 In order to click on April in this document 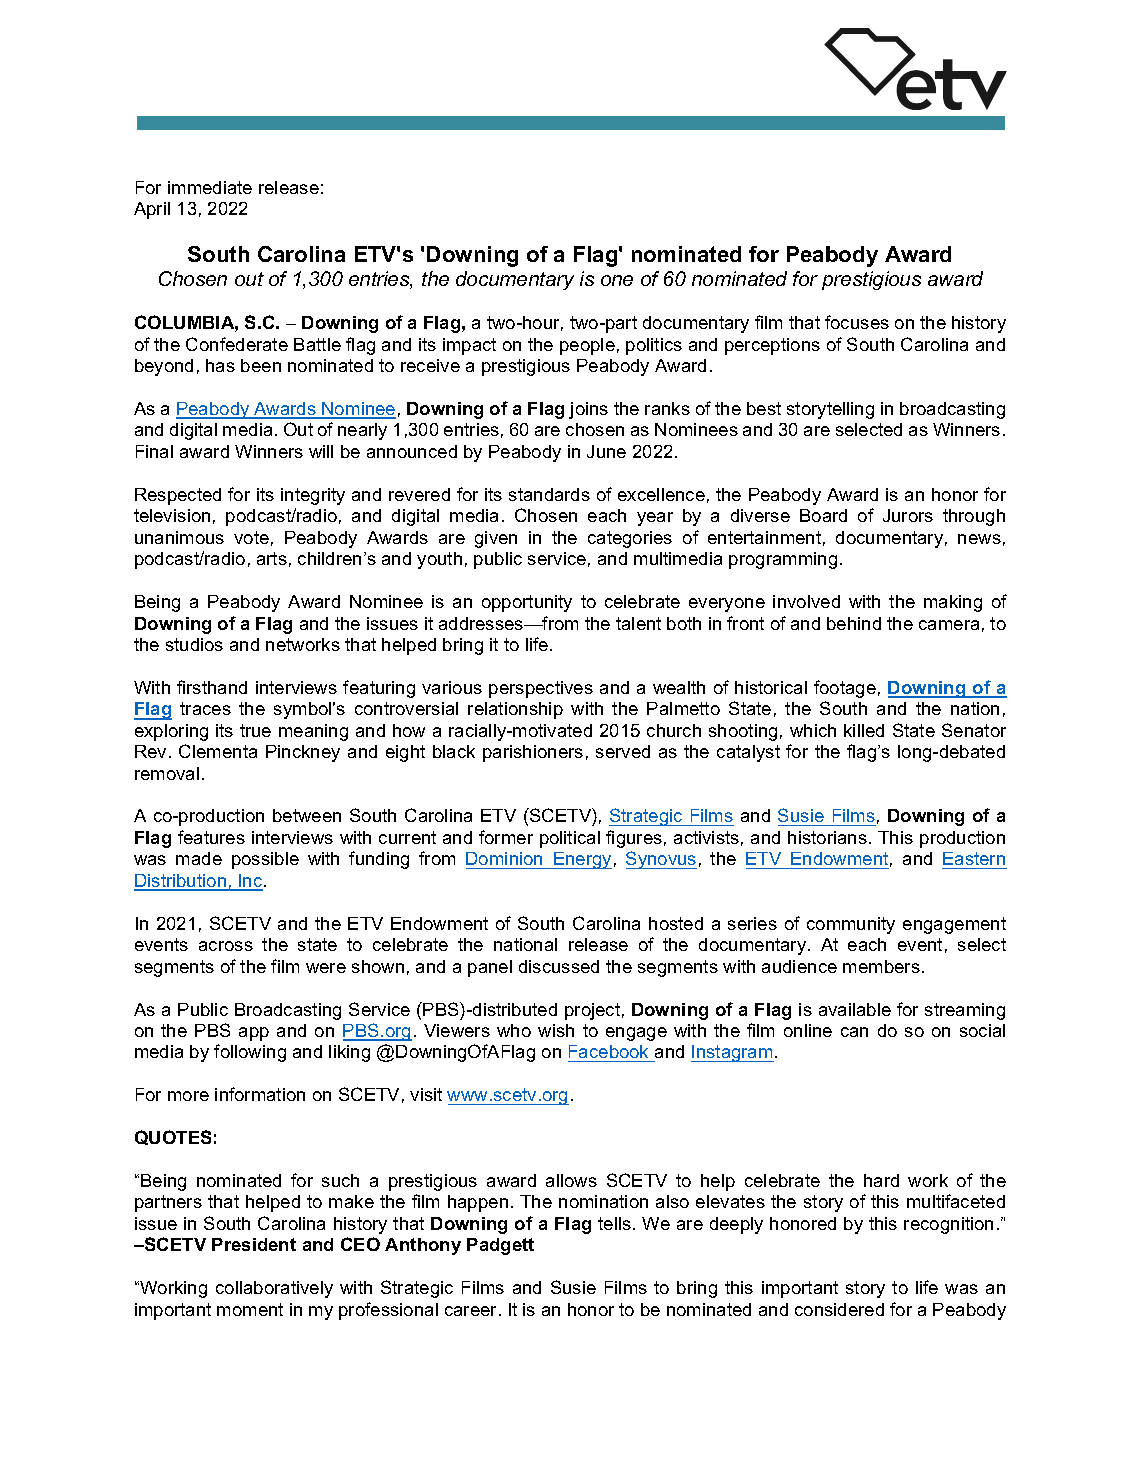, I will do `click(152, 210)`.
